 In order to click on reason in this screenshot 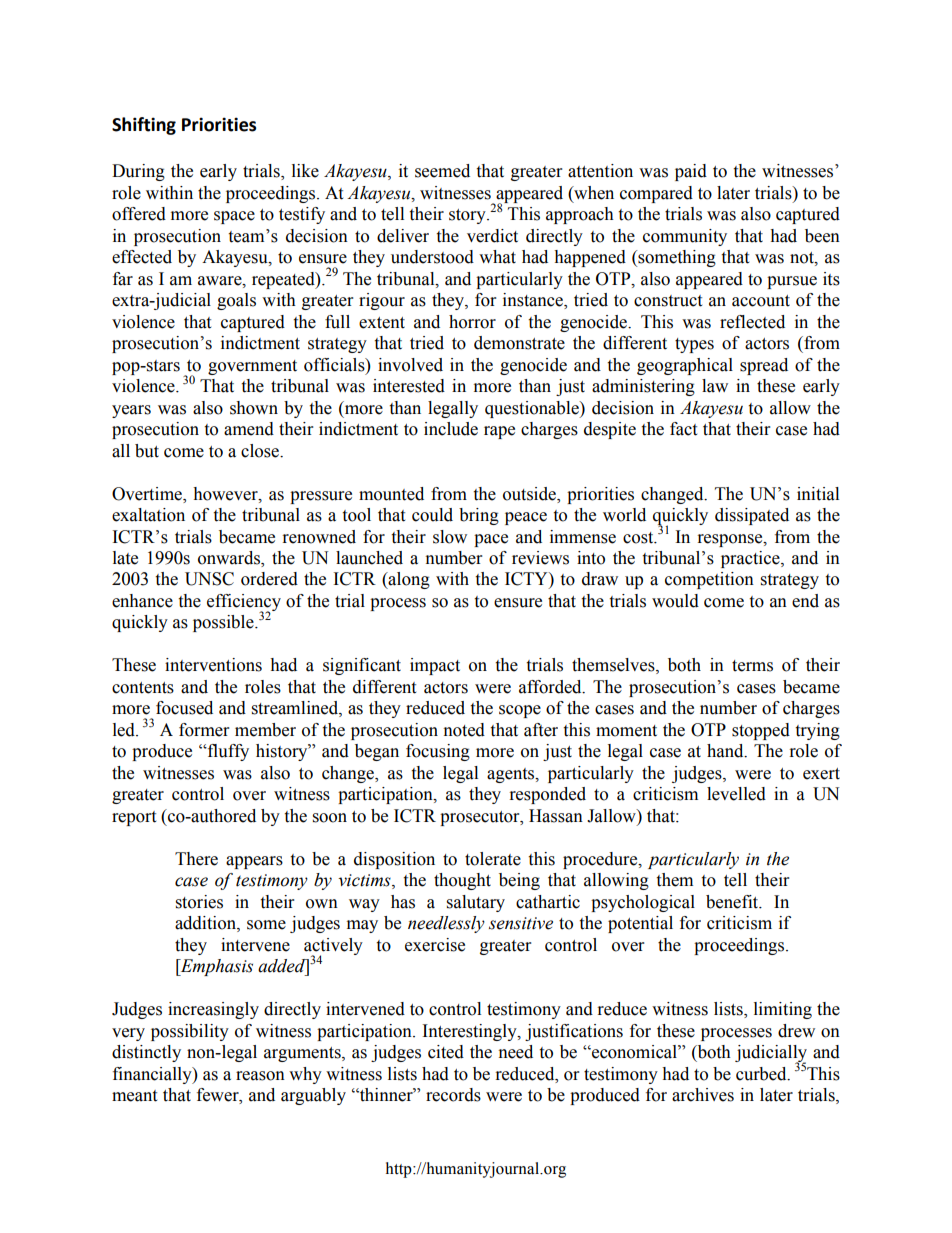, I will do `click(260, 1076)`.
